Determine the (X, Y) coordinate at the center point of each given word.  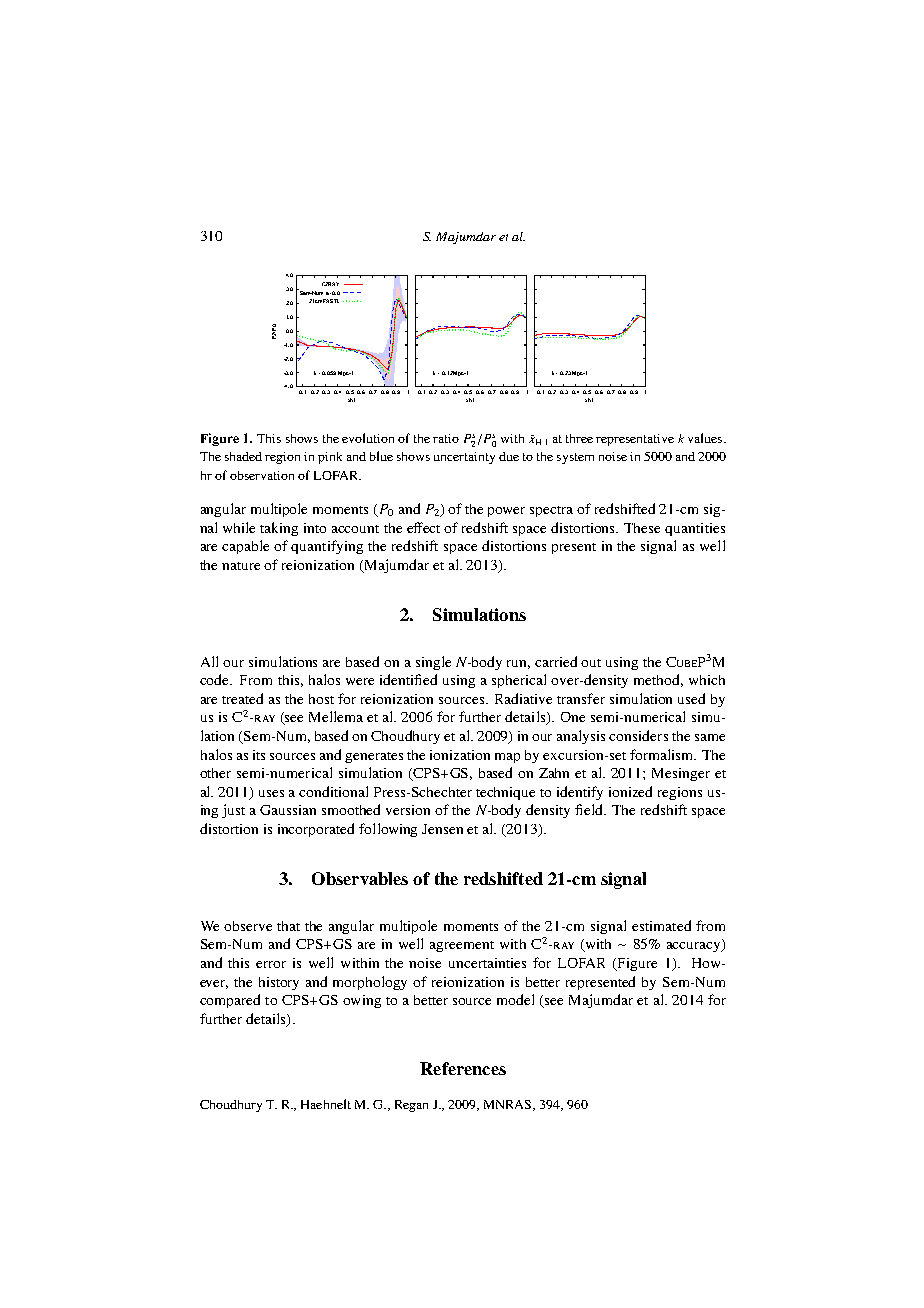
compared (230, 1001)
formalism (663, 754)
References (463, 1068)
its (259, 755)
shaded (243, 456)
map (507, 758)
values (705, 438)
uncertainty (464, 458)
